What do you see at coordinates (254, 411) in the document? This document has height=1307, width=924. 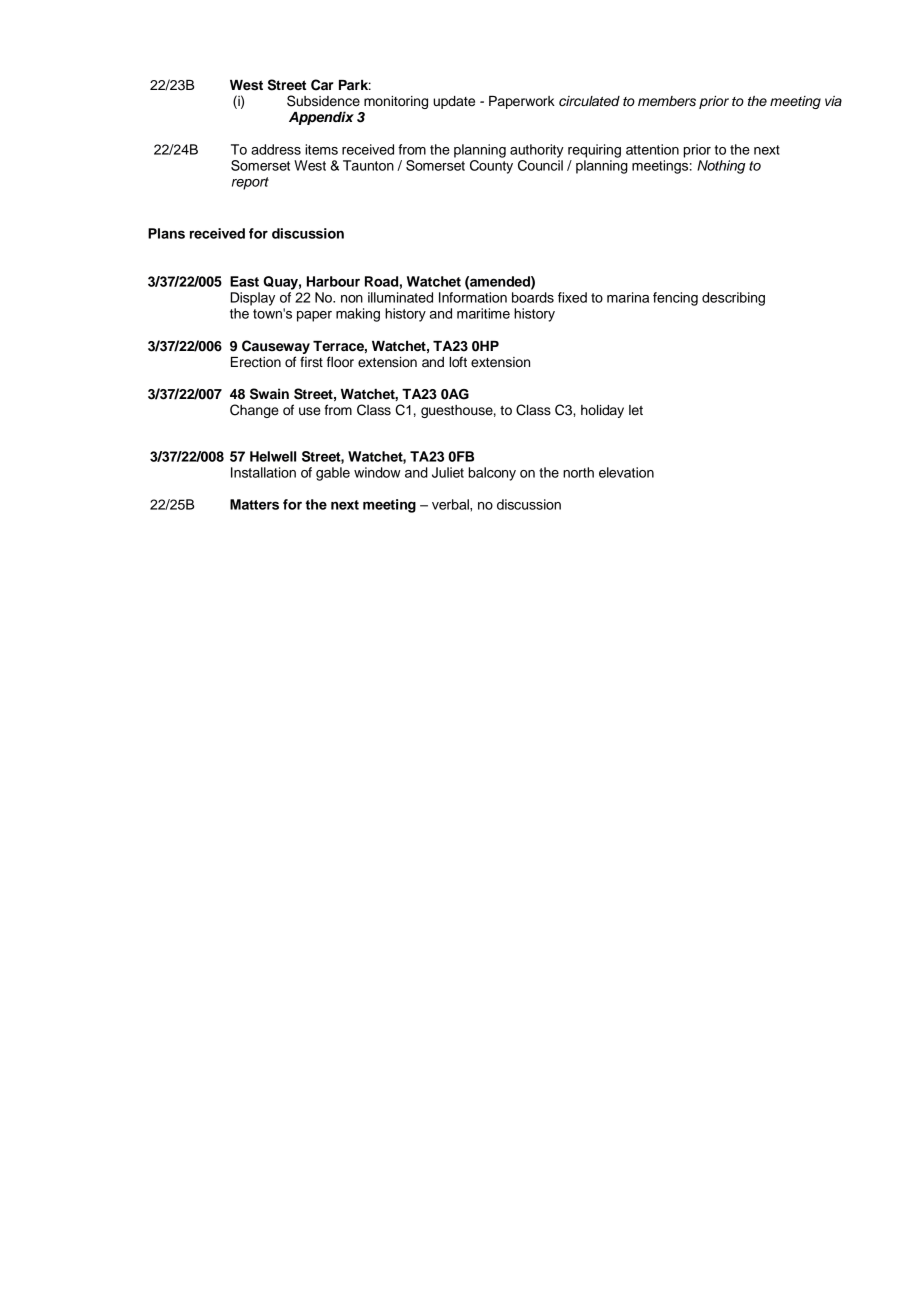 I see `Change` at bounding box center [254, 411].
